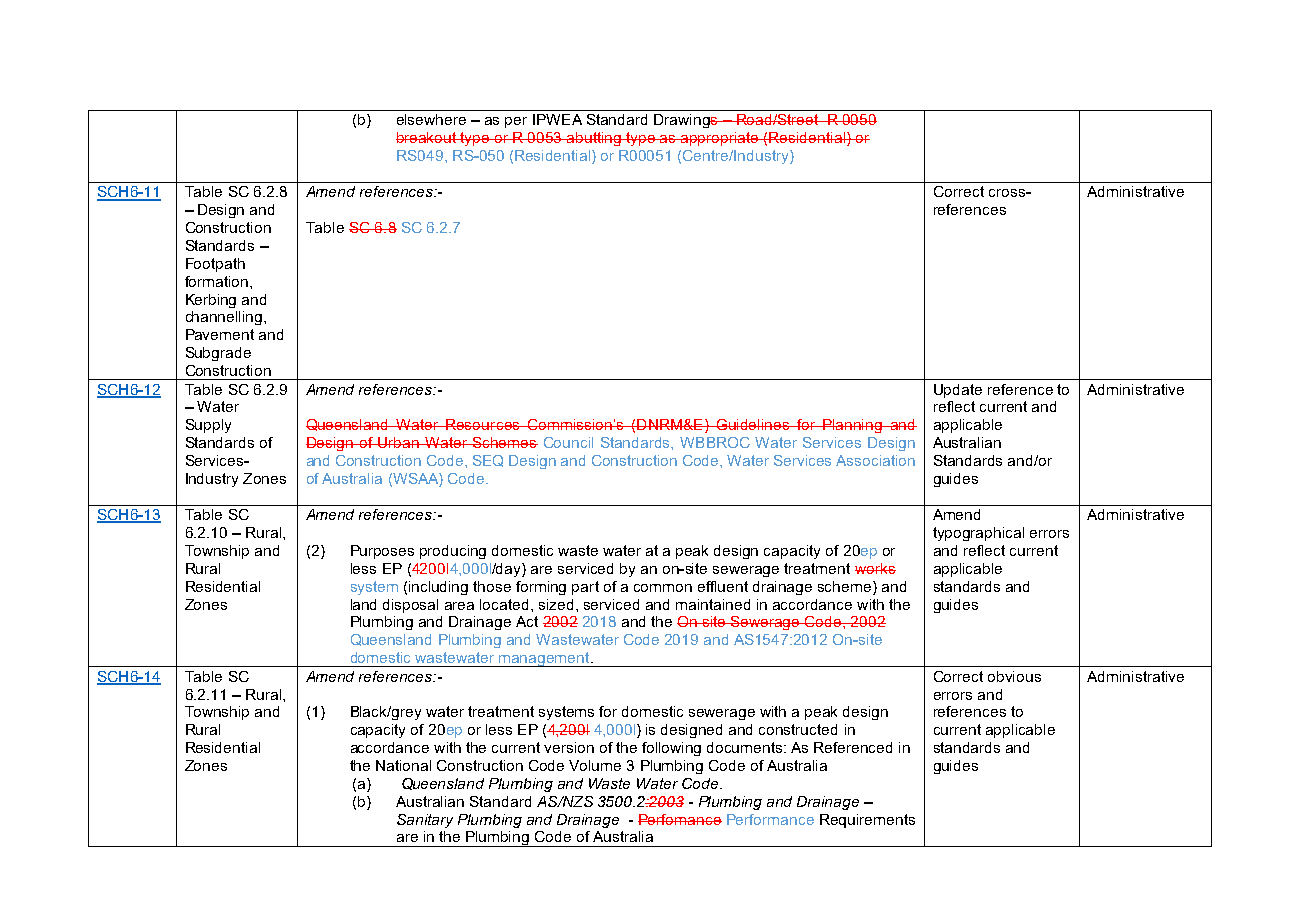 The width and height of the screenshot is (1308, 924). What do you see at coordinates (594, 139) in the screenshot?
I see `abutting` at bounding box center [594, 139].
